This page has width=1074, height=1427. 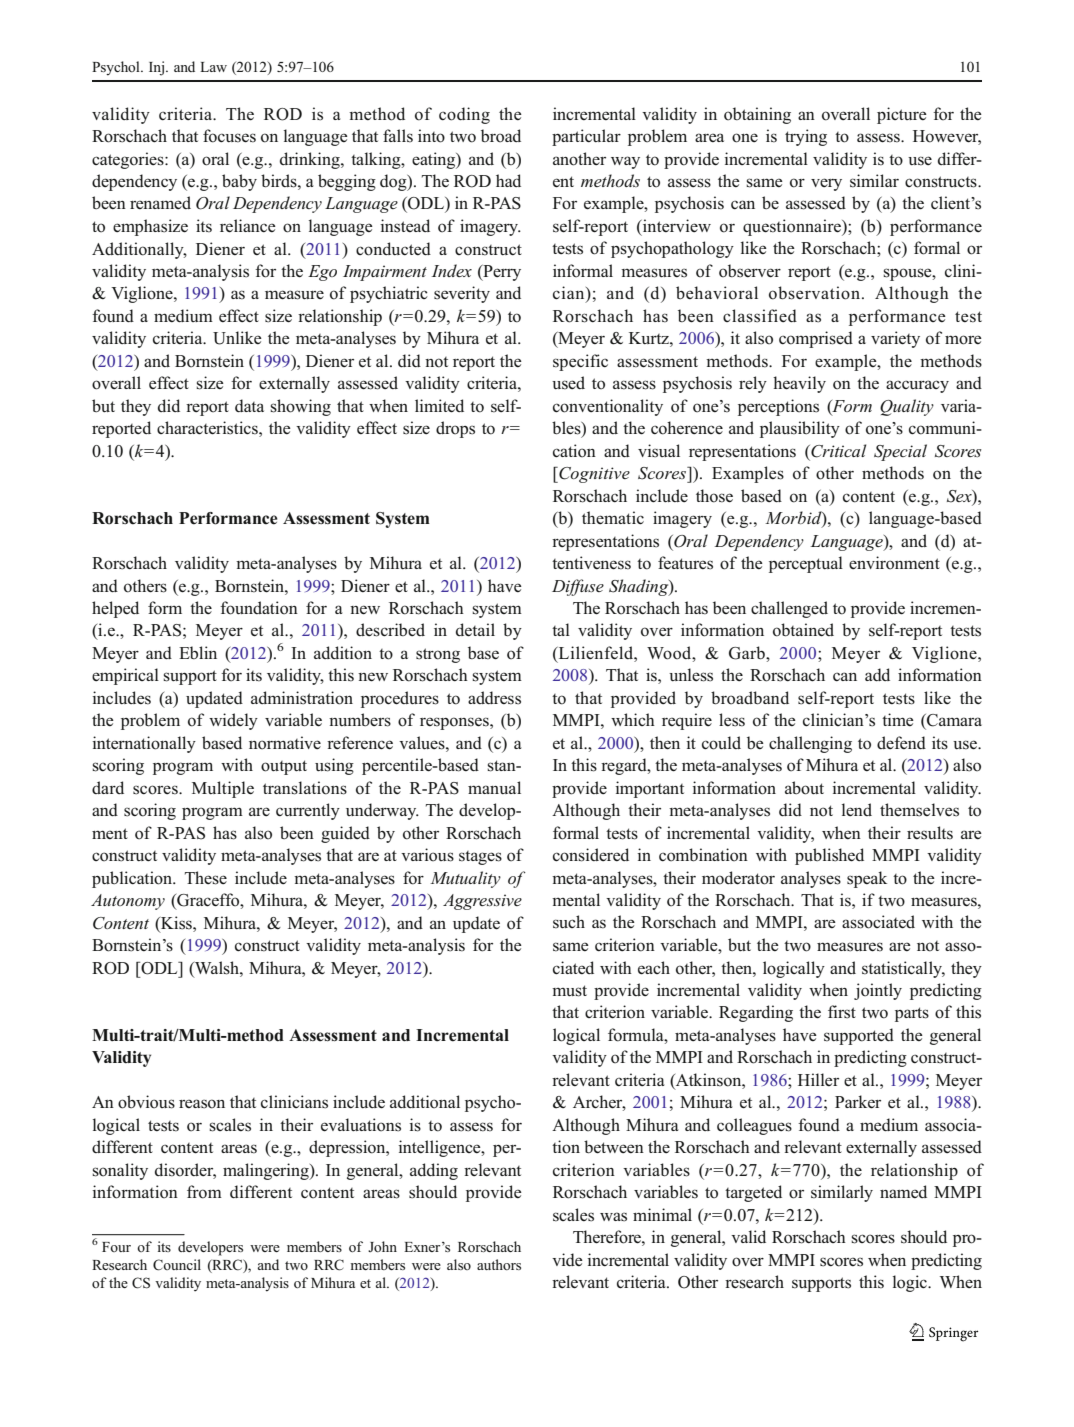 I want to click on data, so click(x=249, y=405).
